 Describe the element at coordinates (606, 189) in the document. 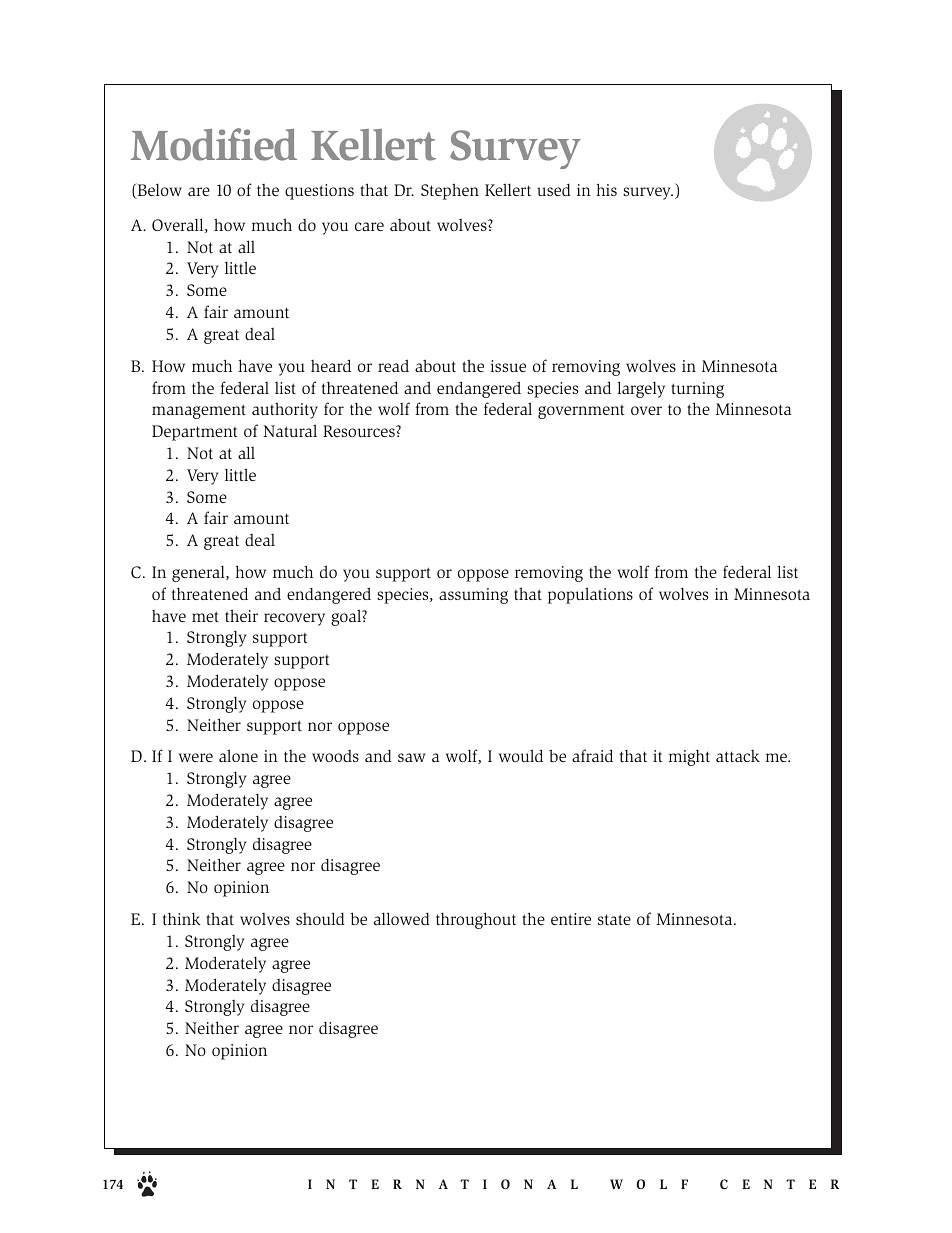

I see `his` at that location.
